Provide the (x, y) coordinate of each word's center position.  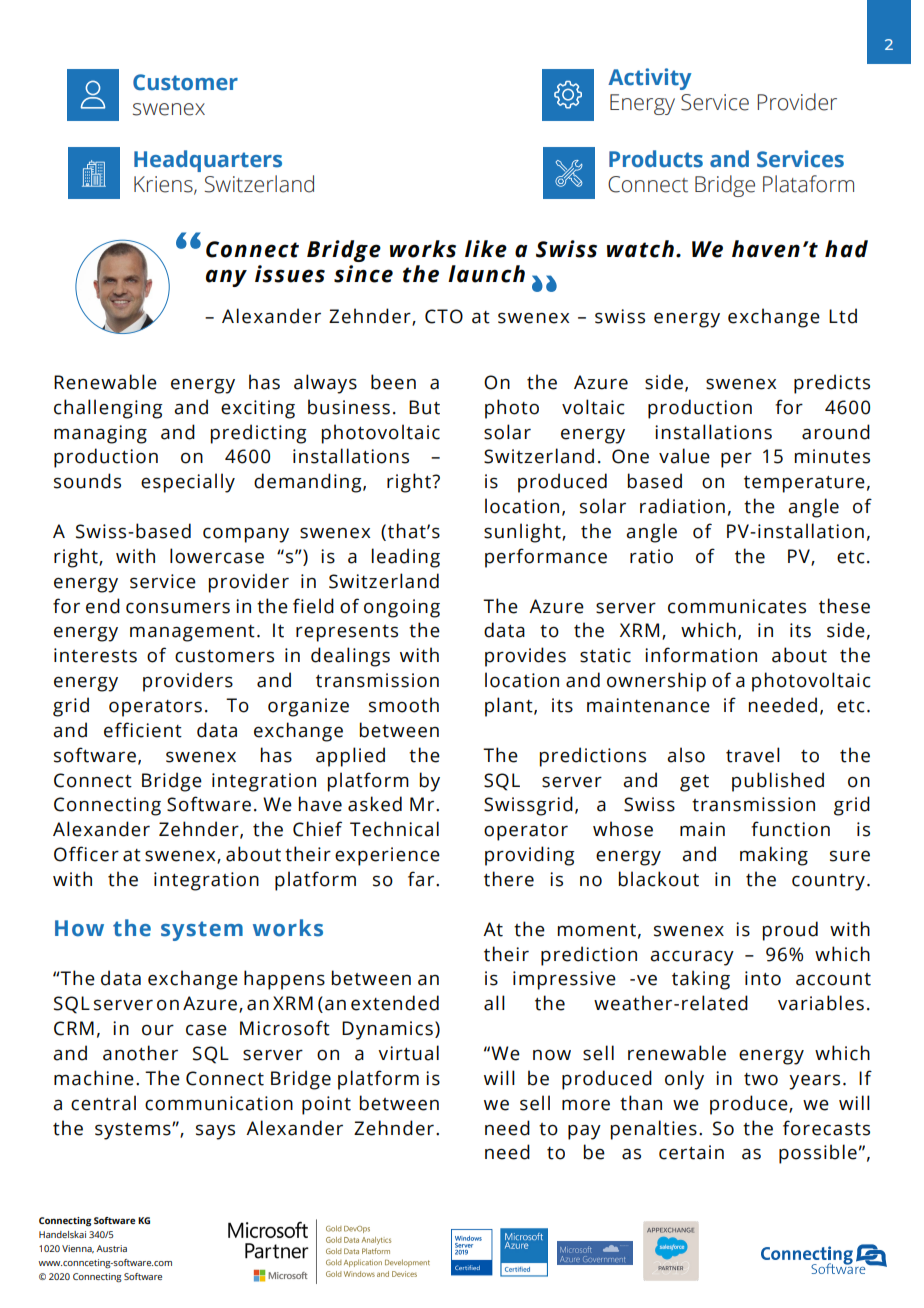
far (421, 879)
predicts (832, 384)
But (424, 407)
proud (790, 931)
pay (584, 1132)
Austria (111, 1248)
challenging (108, 409)
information (701, 655)
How (79, 928)
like (486, 249)
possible (818, 1154)
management (192, 633)
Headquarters (208, 161)
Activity (650, 79)
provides (525, 657)
